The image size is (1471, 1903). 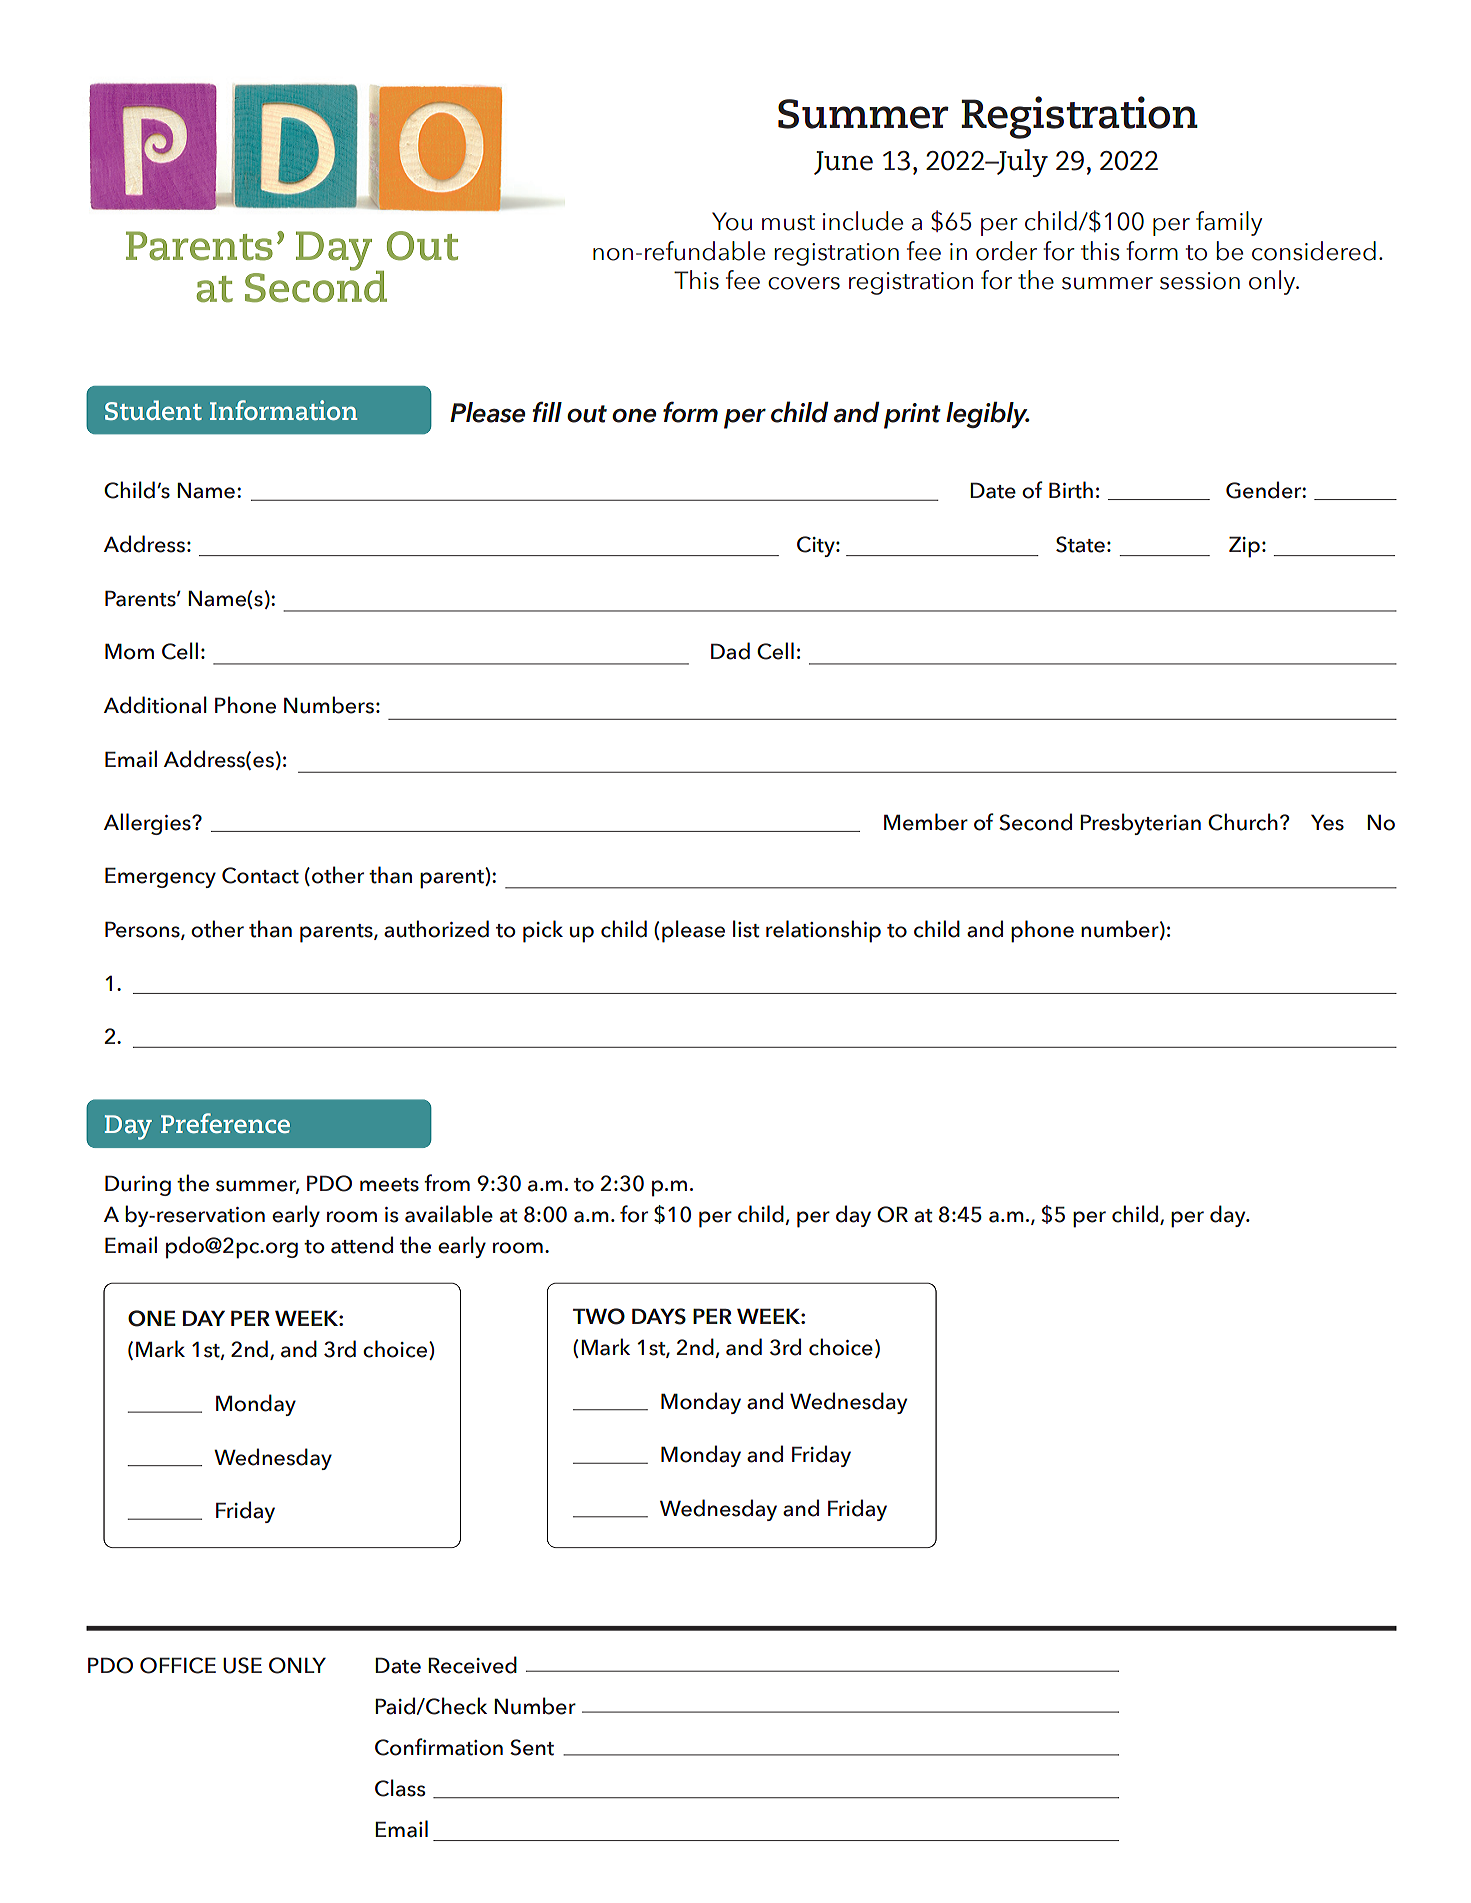 What do you see at coordinates (153, 410) in the screenshot?
I see `Student` at bounding box center [153, 410].
